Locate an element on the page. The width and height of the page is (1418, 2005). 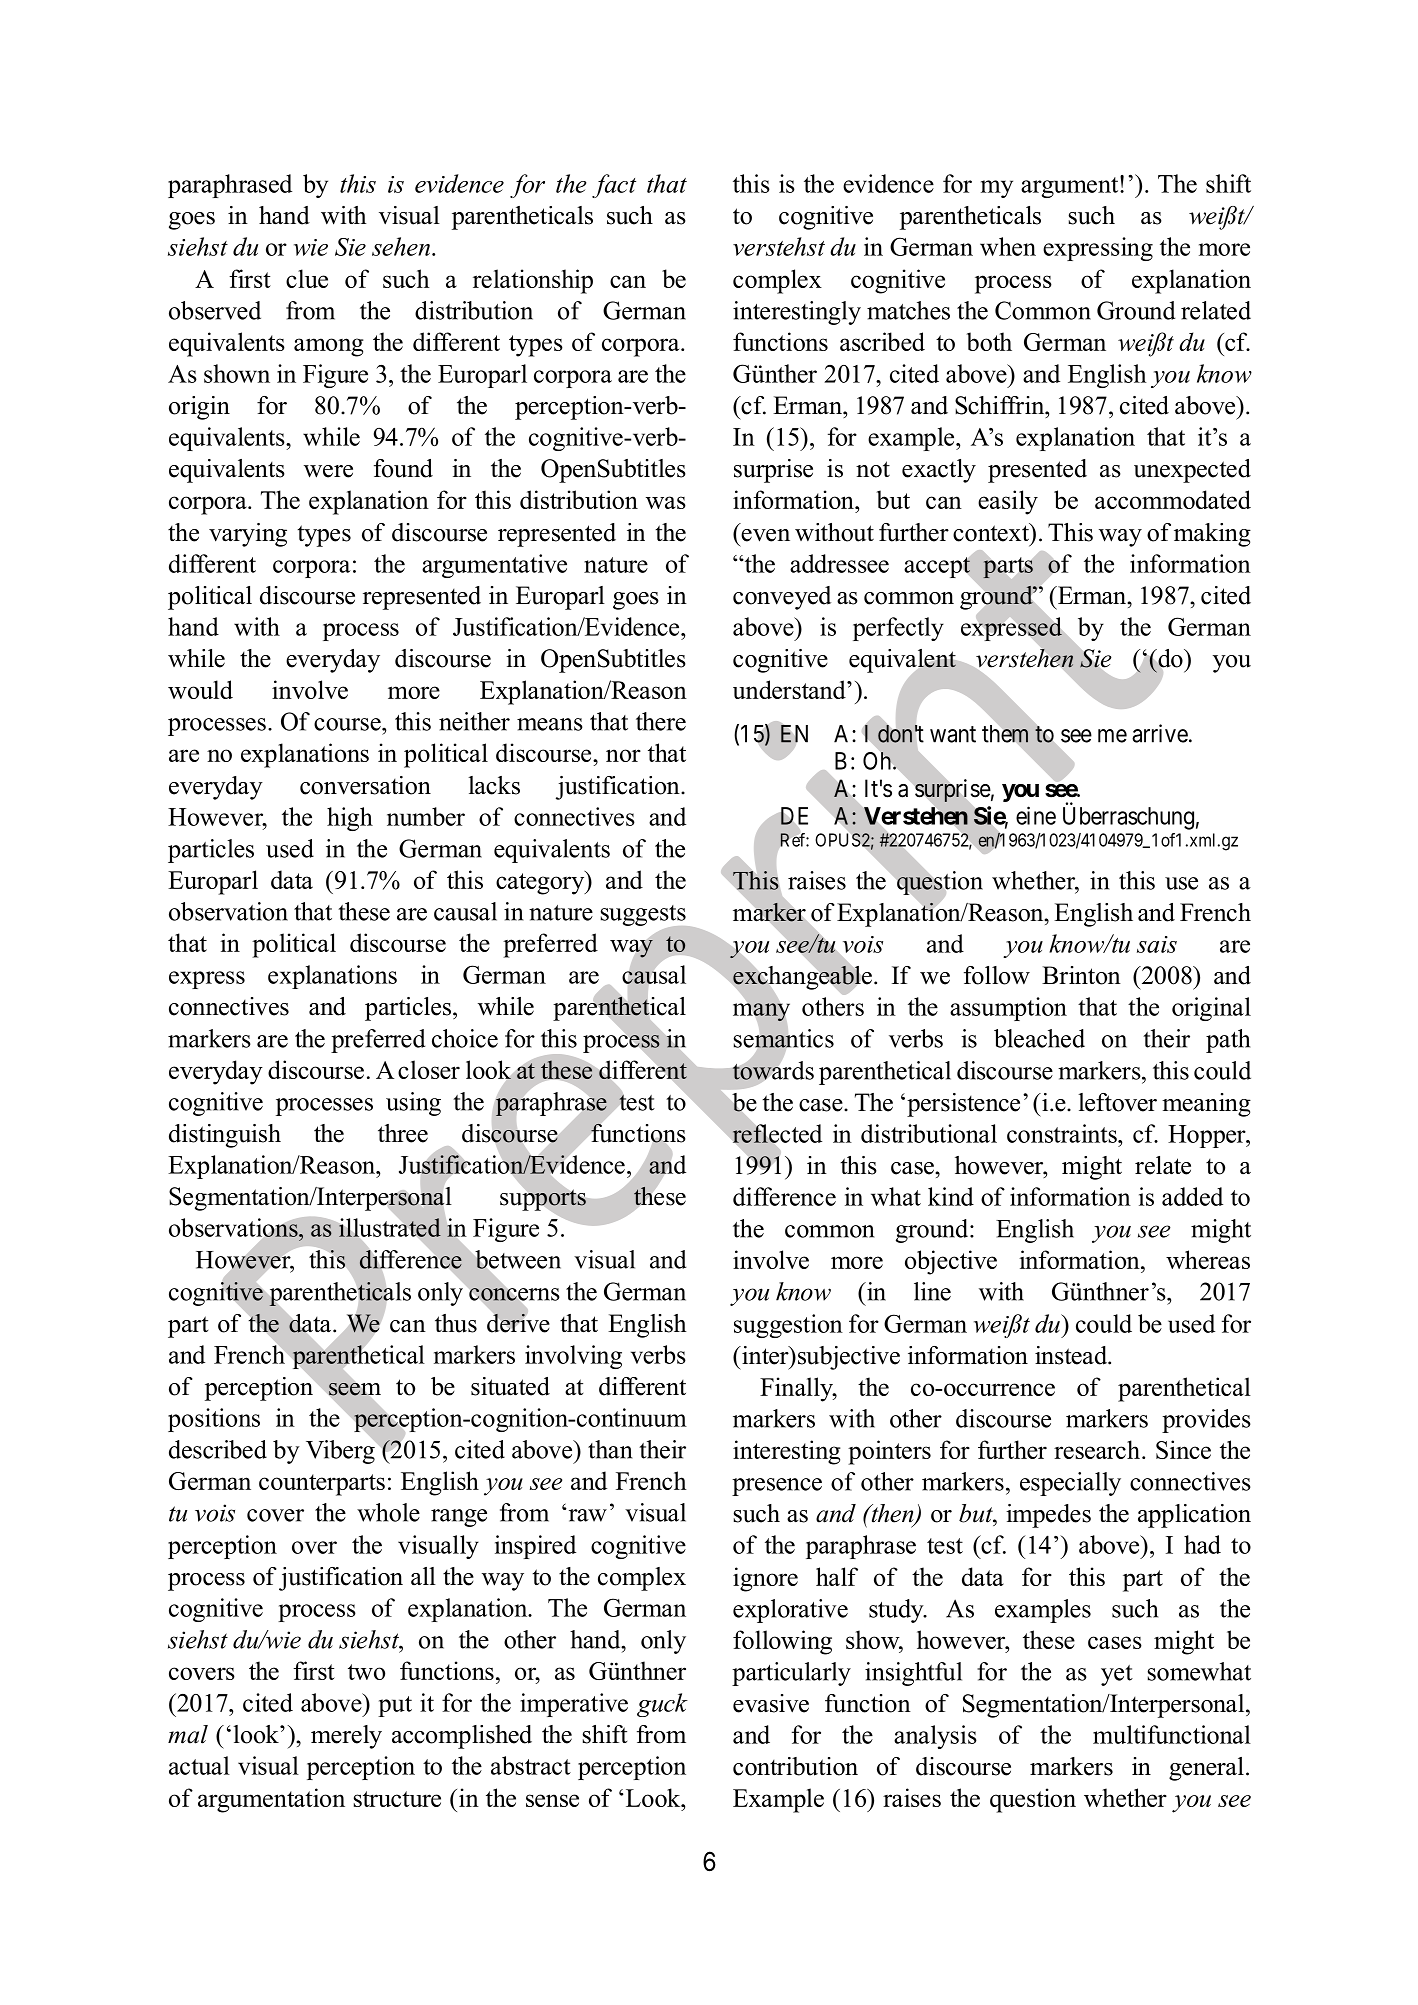
whereas is located at coordinates (1208, 1259).
